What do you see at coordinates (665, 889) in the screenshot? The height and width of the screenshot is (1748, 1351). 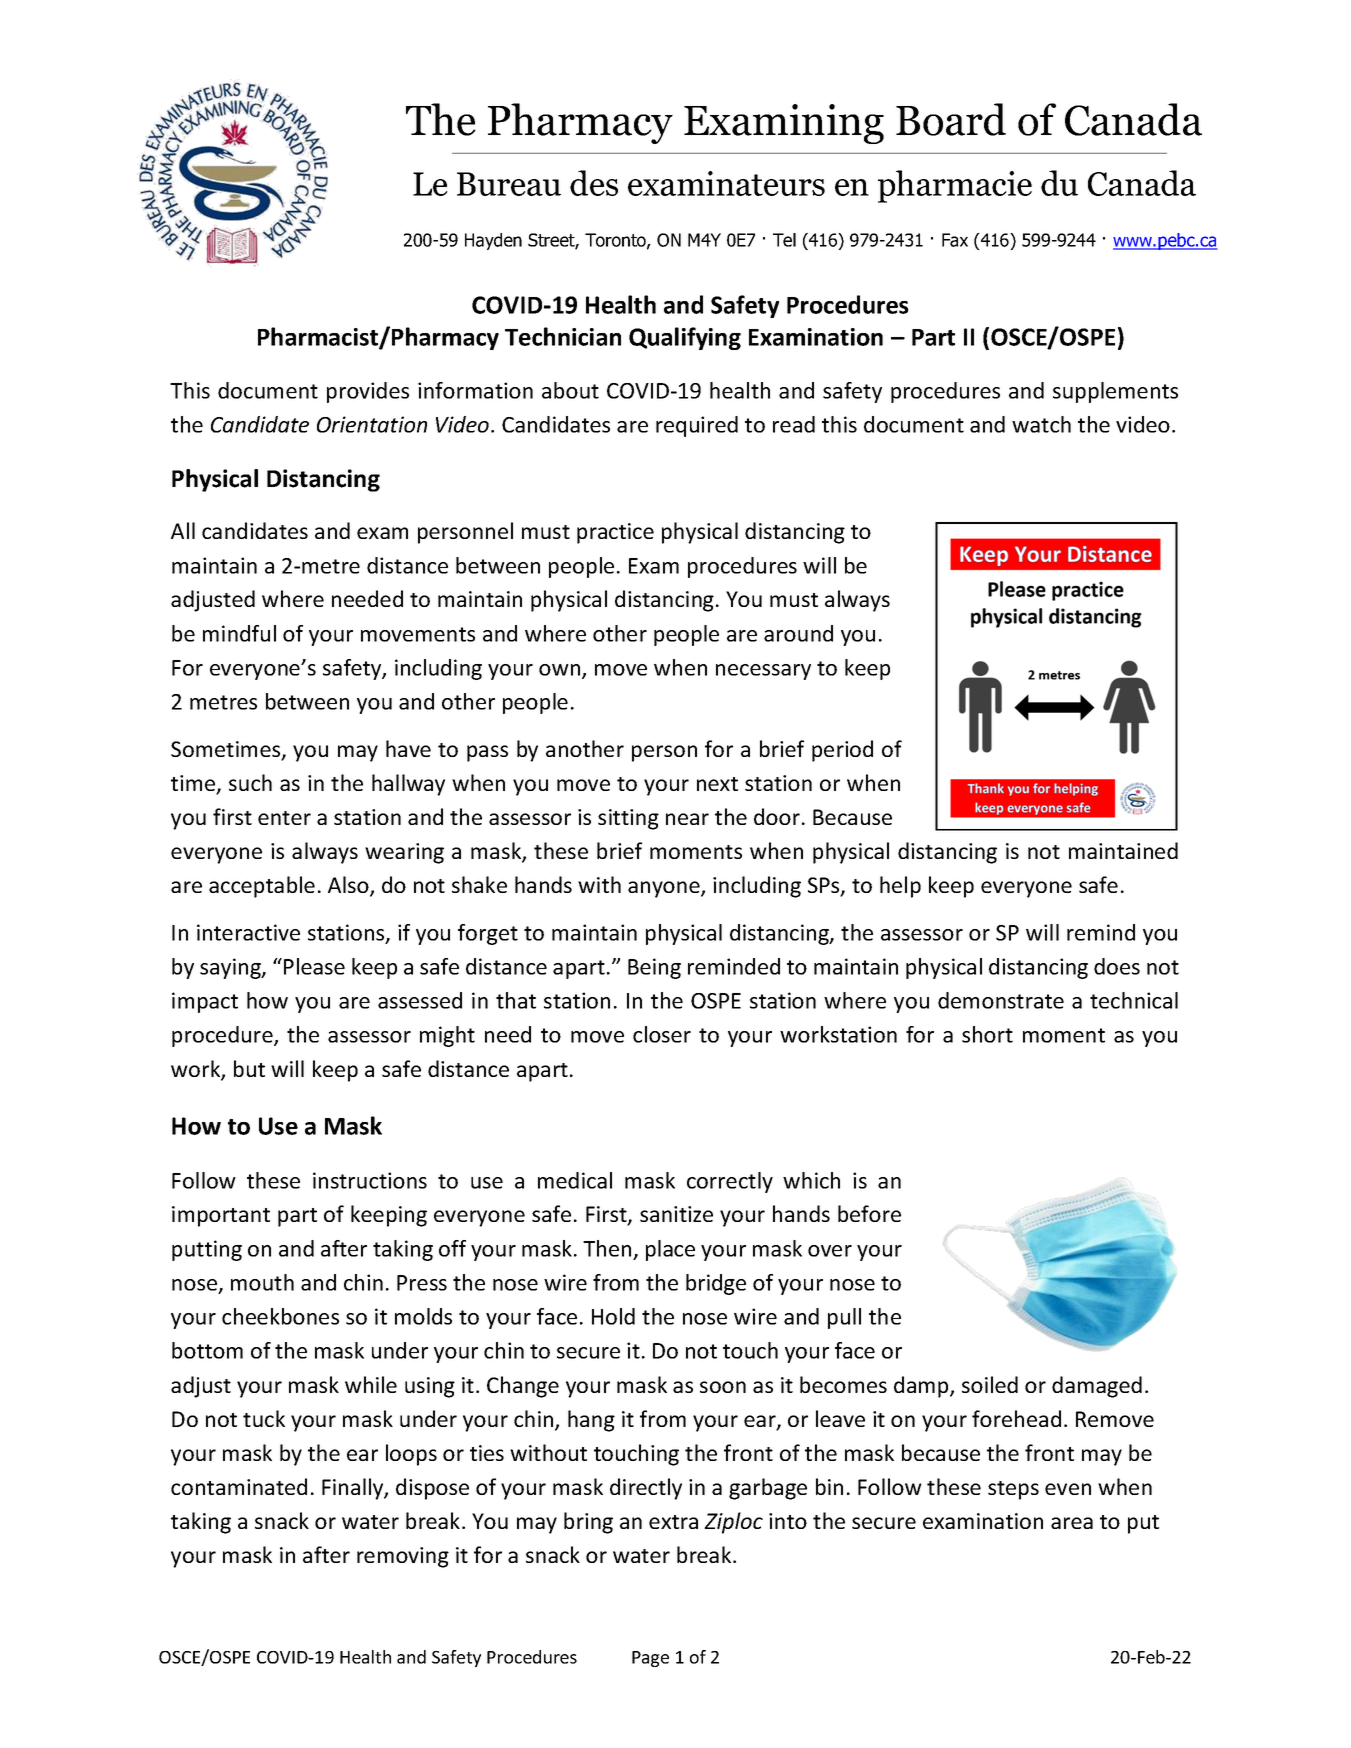 I see `anyone` at bounding box center [665, 889].
